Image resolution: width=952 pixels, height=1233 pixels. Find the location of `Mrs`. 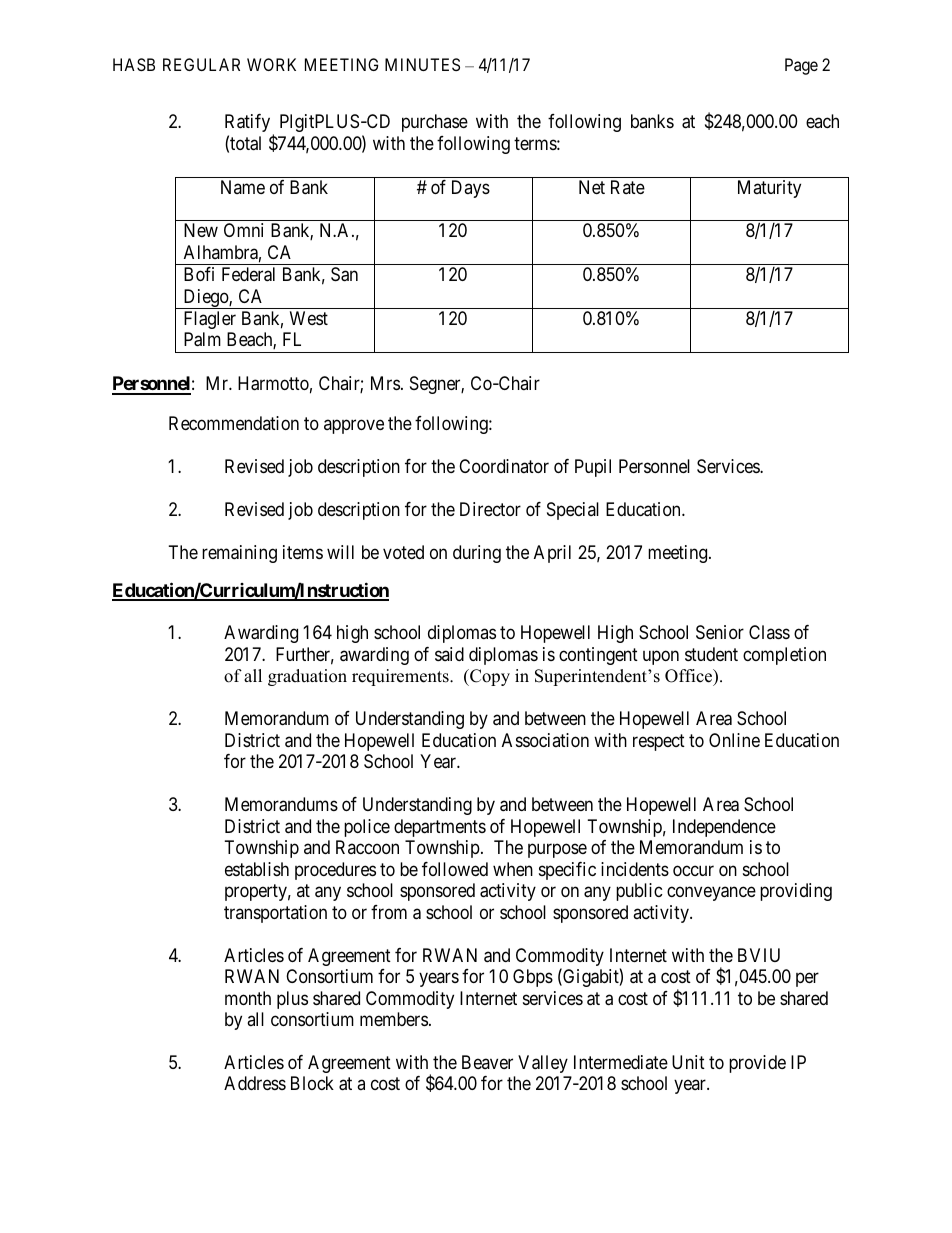

Mrs is located at coordinates (385, 383).
